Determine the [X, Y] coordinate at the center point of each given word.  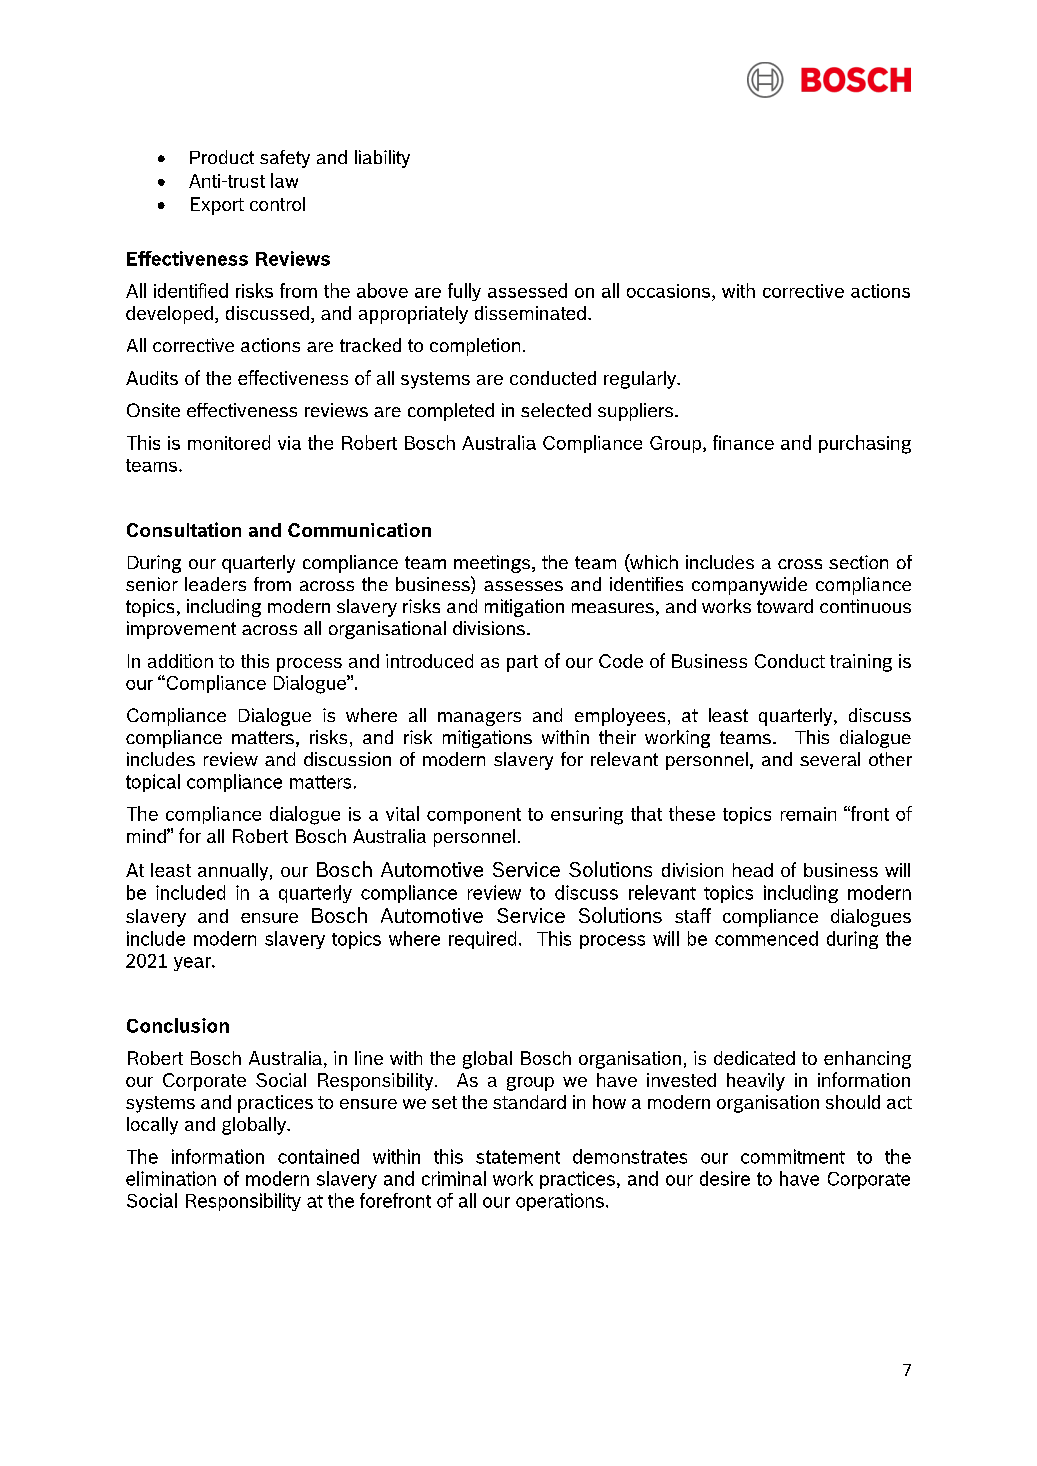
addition [180, 661]
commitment [793, 1156]
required [482, 940]
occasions [670, 291]
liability [382, 159]
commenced [766, 938]
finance [743, 442]
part [522, 663]
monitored [229, 442]
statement [518, 1157]
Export [217, 206]
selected [556, 410]
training [861, 663]
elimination [171, 1178]
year [193, 964]
